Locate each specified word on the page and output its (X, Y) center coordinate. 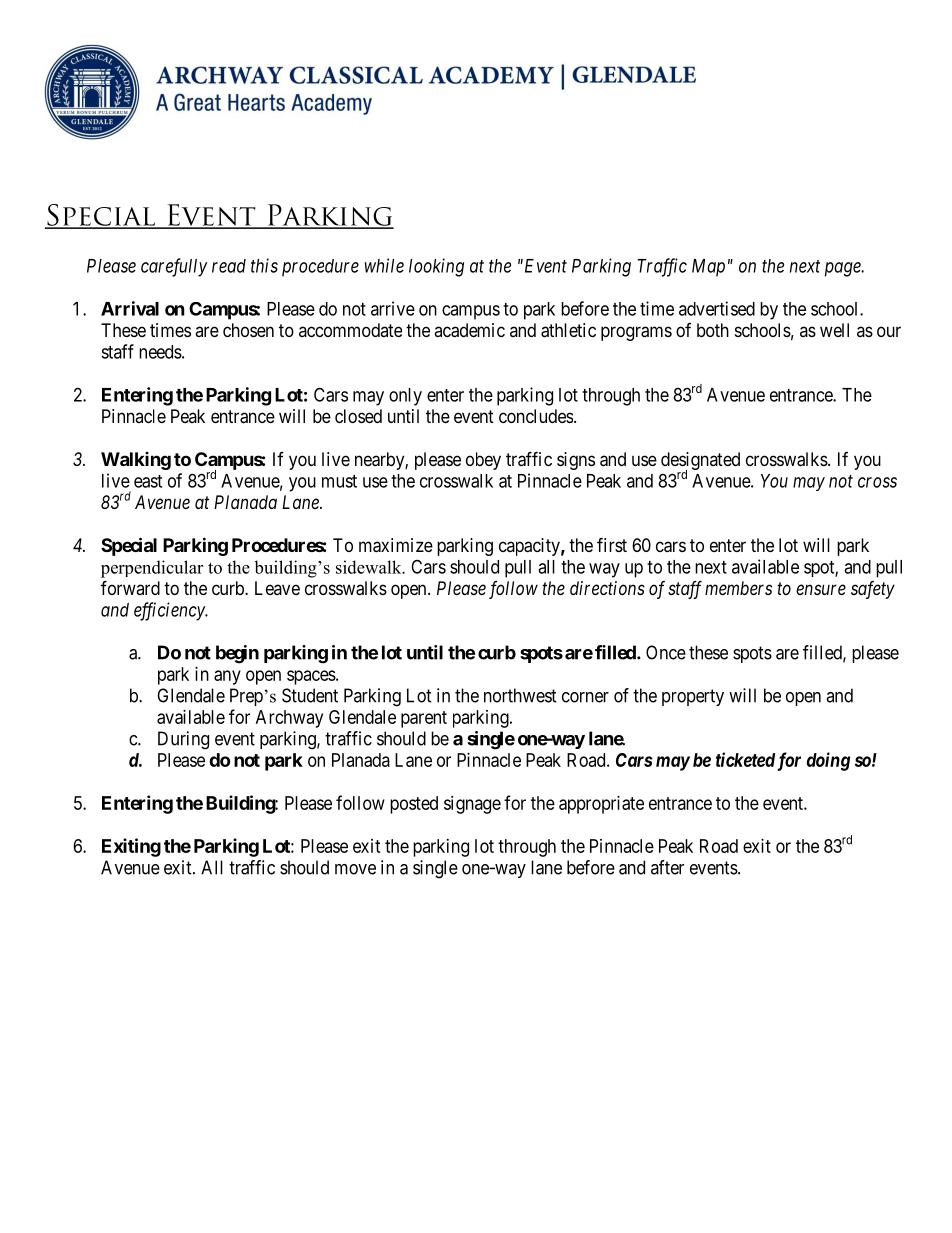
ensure (821, 589)
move (355, 869)
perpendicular (152, 569)
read (229, 266)
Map (708, 268)
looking (436, 267)
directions (607, 588)
